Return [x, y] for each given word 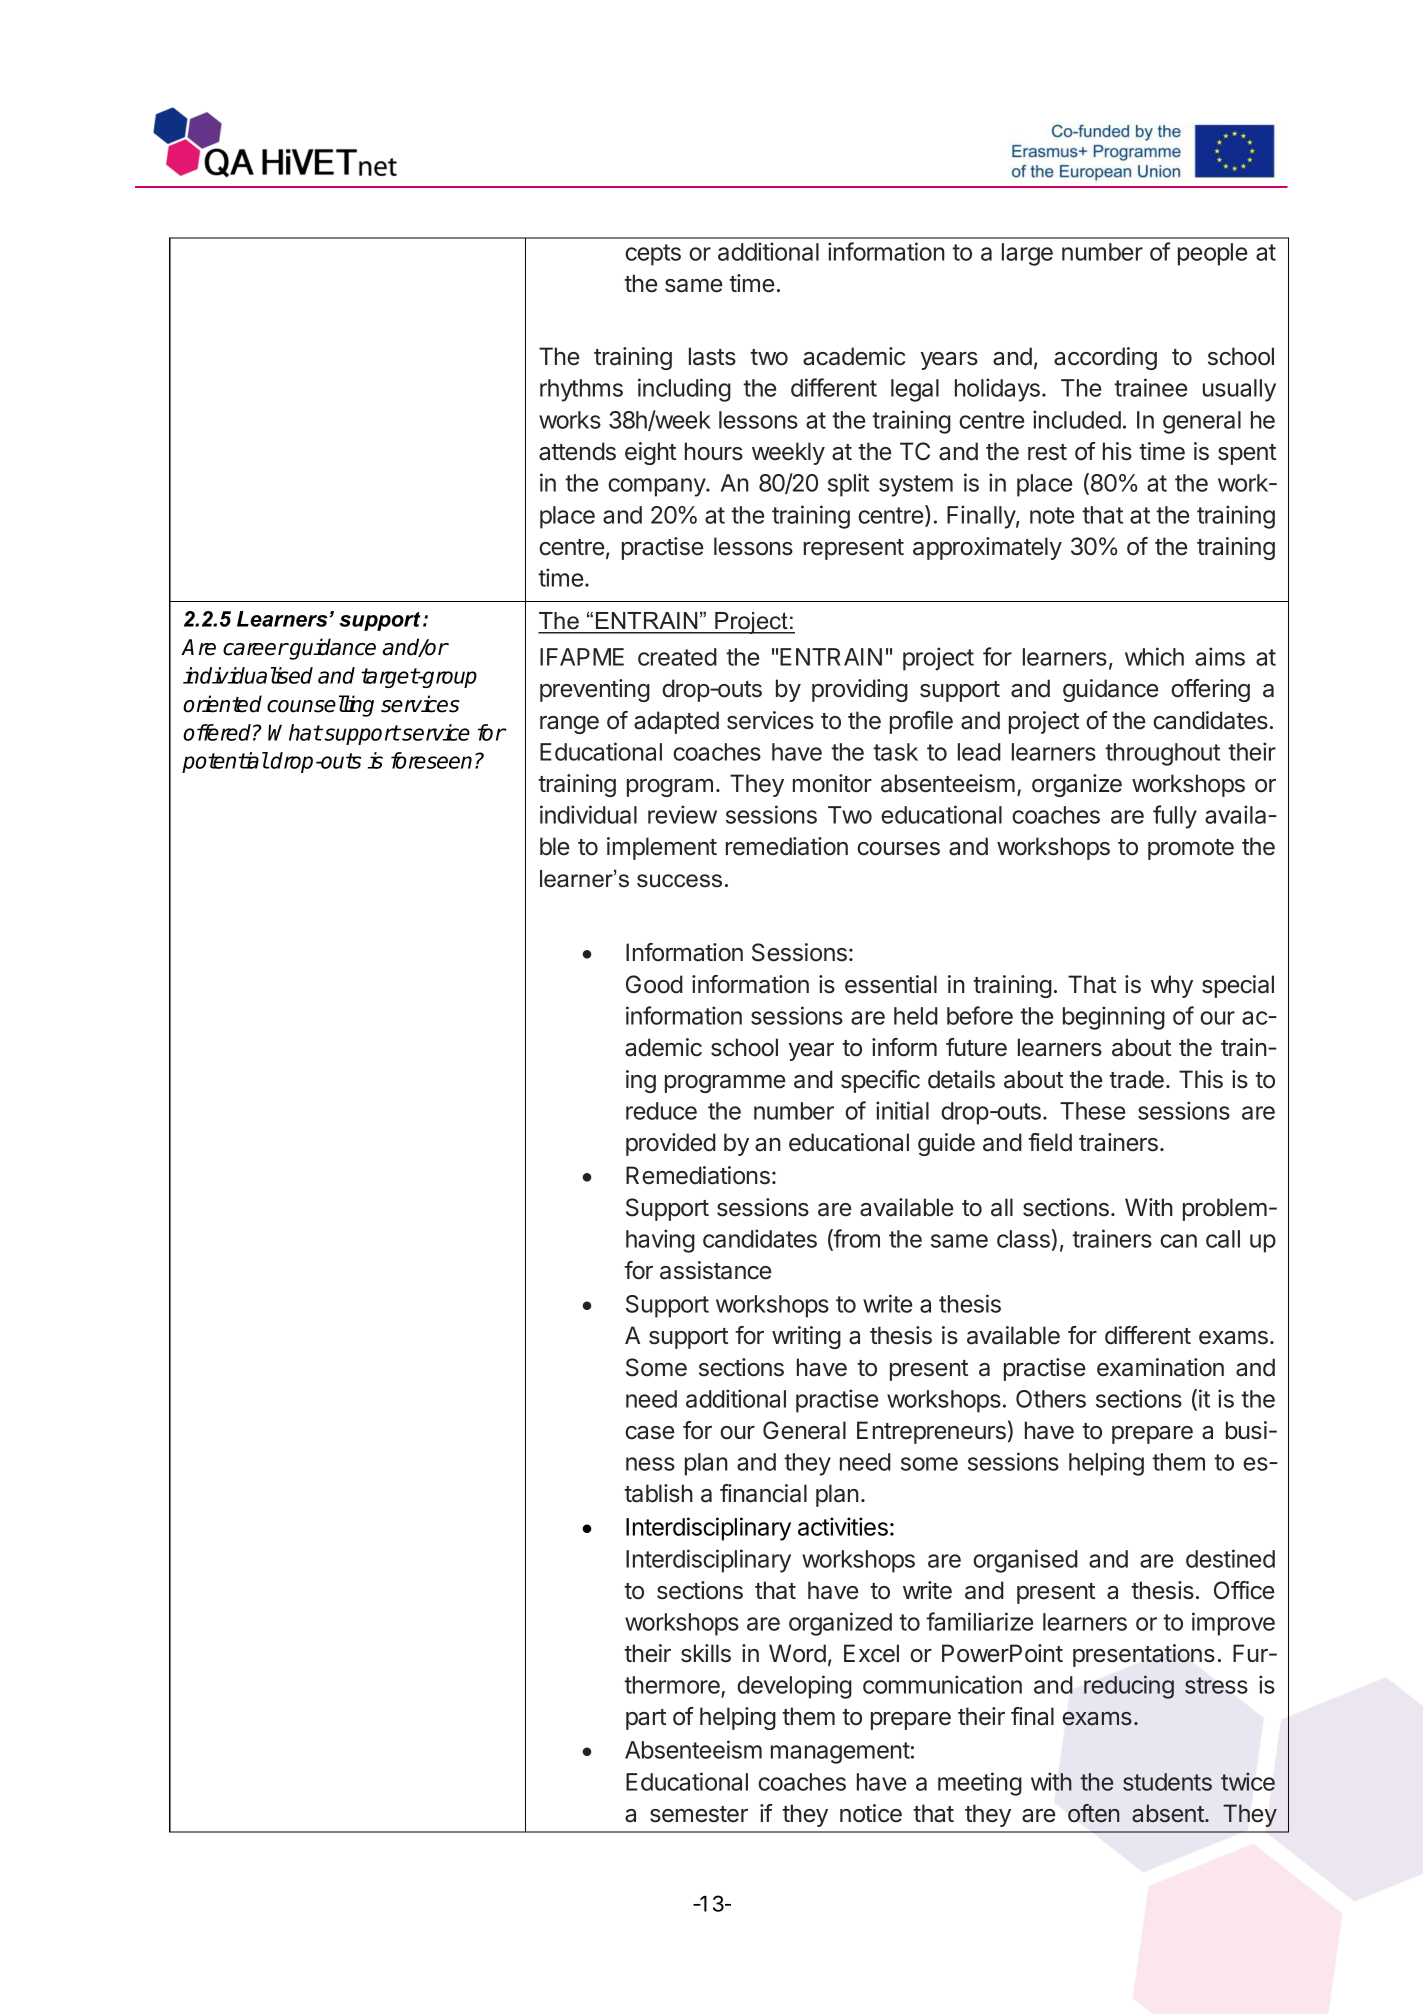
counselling [320, 706]
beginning [1114, 1018]
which [1154, 656]
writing [806, 1337]
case [650, 1433]
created [677, 657]
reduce [661, 1111]
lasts [712, 356]
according [1105, 358]
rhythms [581, 390]
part [646, 1719]
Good [654, 984]
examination [1160, 1367]
